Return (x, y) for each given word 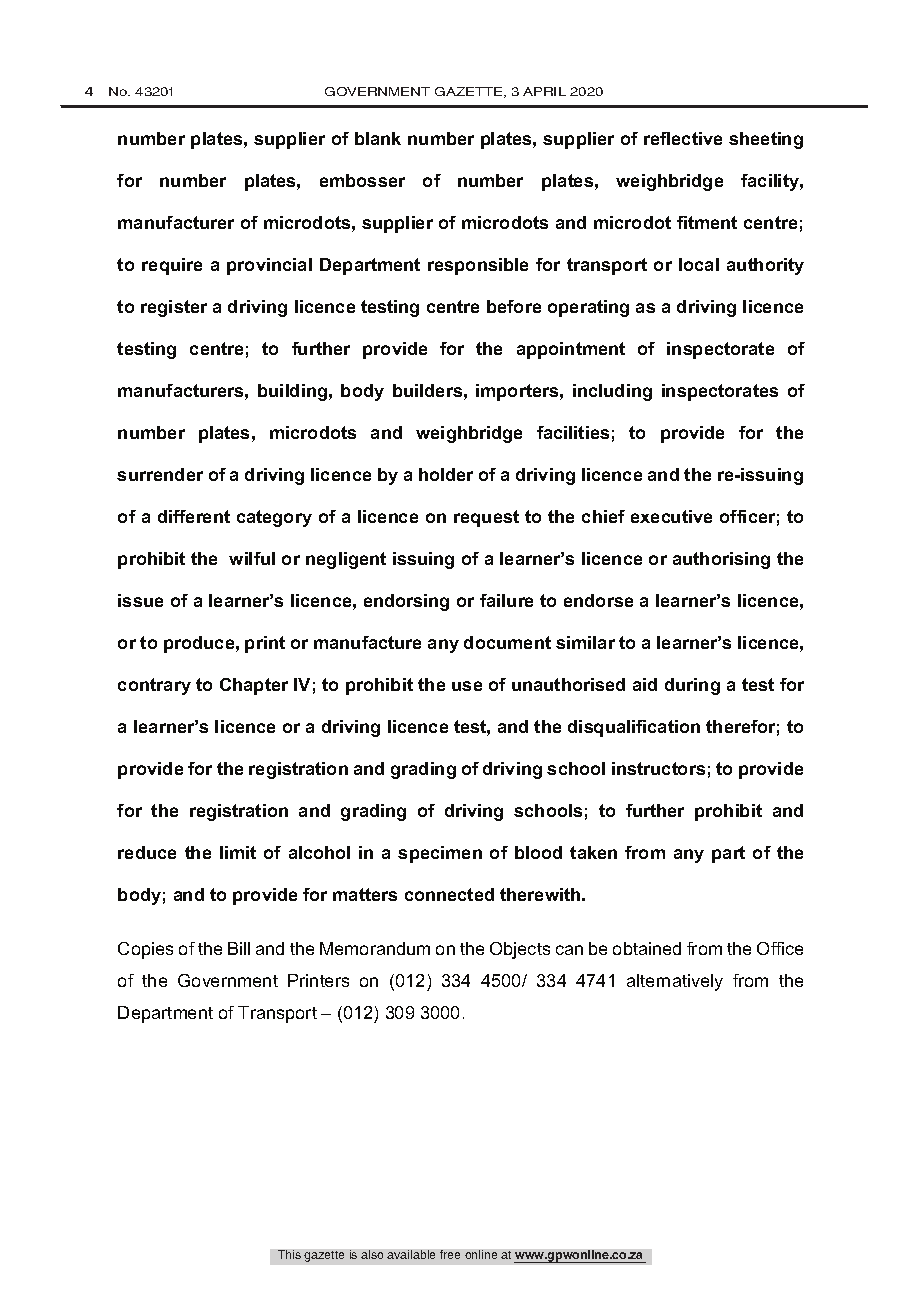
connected (449, 894)
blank (378, 138)
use (467, 686)
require (172, 266)
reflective (683, 138)
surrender (160, 474)
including (612, 392)
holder (446, 474)
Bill (239, 948)
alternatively (675, 982)
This (289, 1254)
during (692, 686)
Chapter (254, 686)
